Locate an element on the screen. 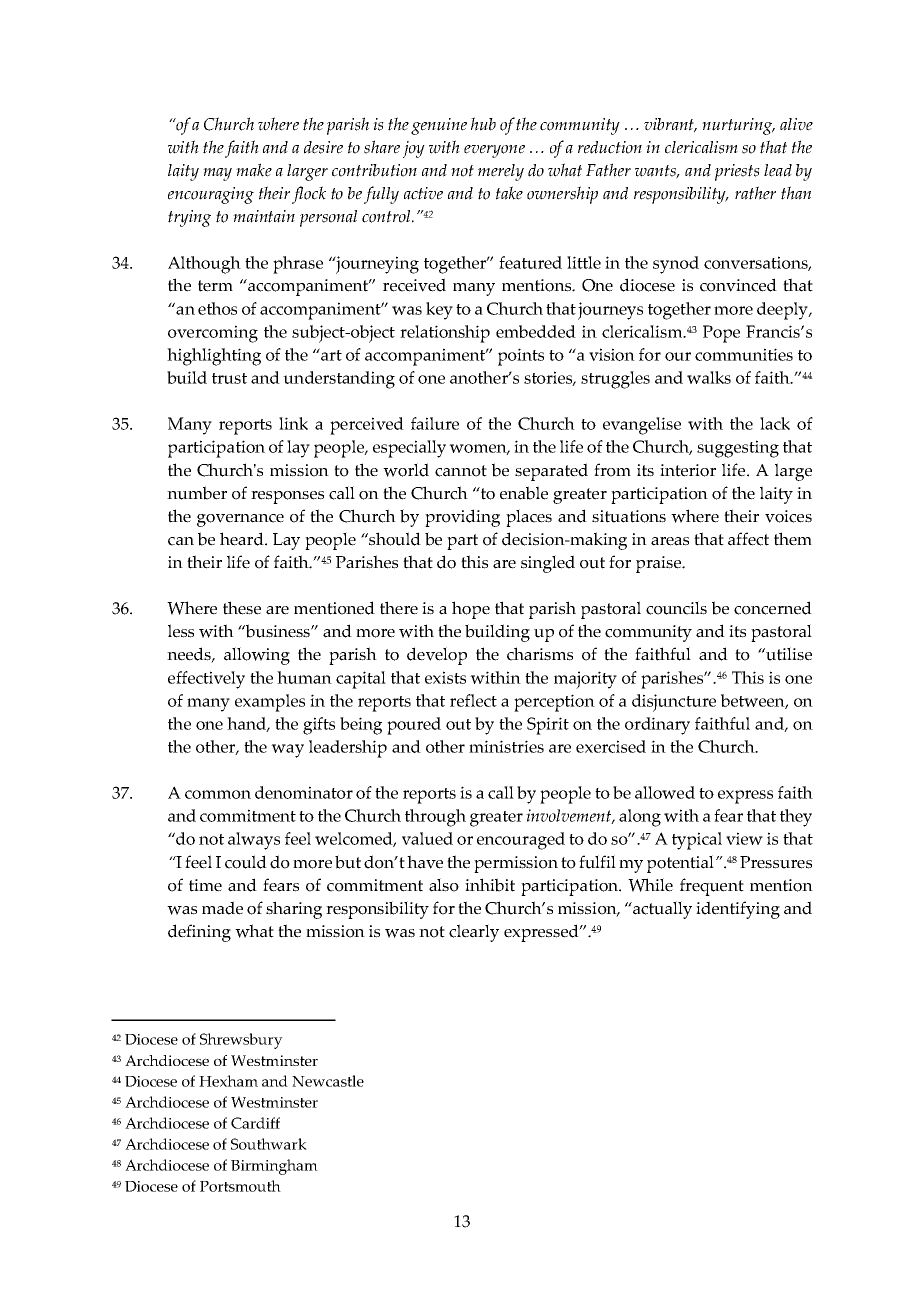 This screenshot has height=1308, width=924. clearly is located at coordinates (474, 933).
